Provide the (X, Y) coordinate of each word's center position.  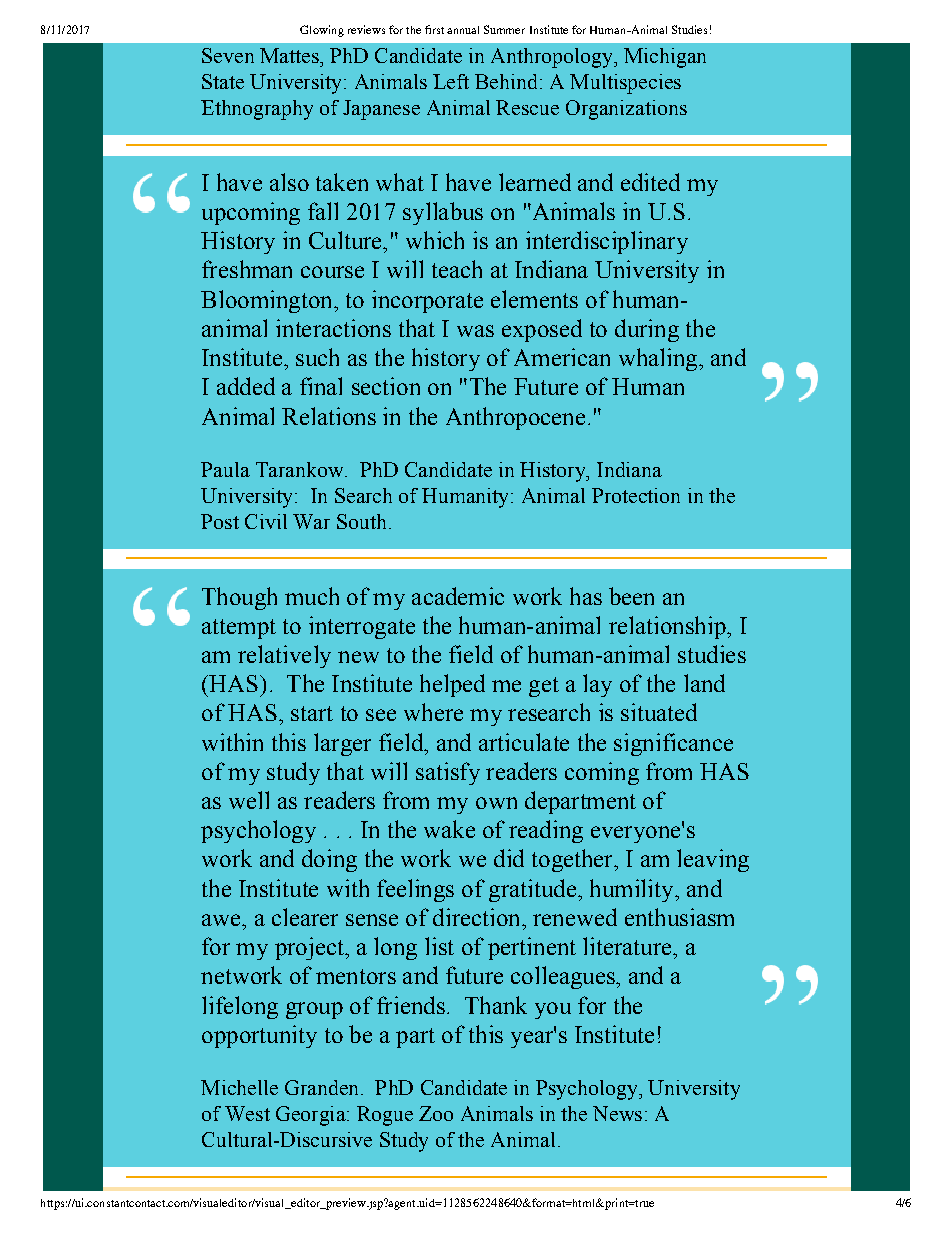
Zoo (436, 1113)
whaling (659, 359)
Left (451, 81)
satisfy (448, 773)
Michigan (665, 58)
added (246, 386)
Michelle (239, 1087)
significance (673, 744)
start (312, 713)
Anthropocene (515, 418)
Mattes (290, 55)
